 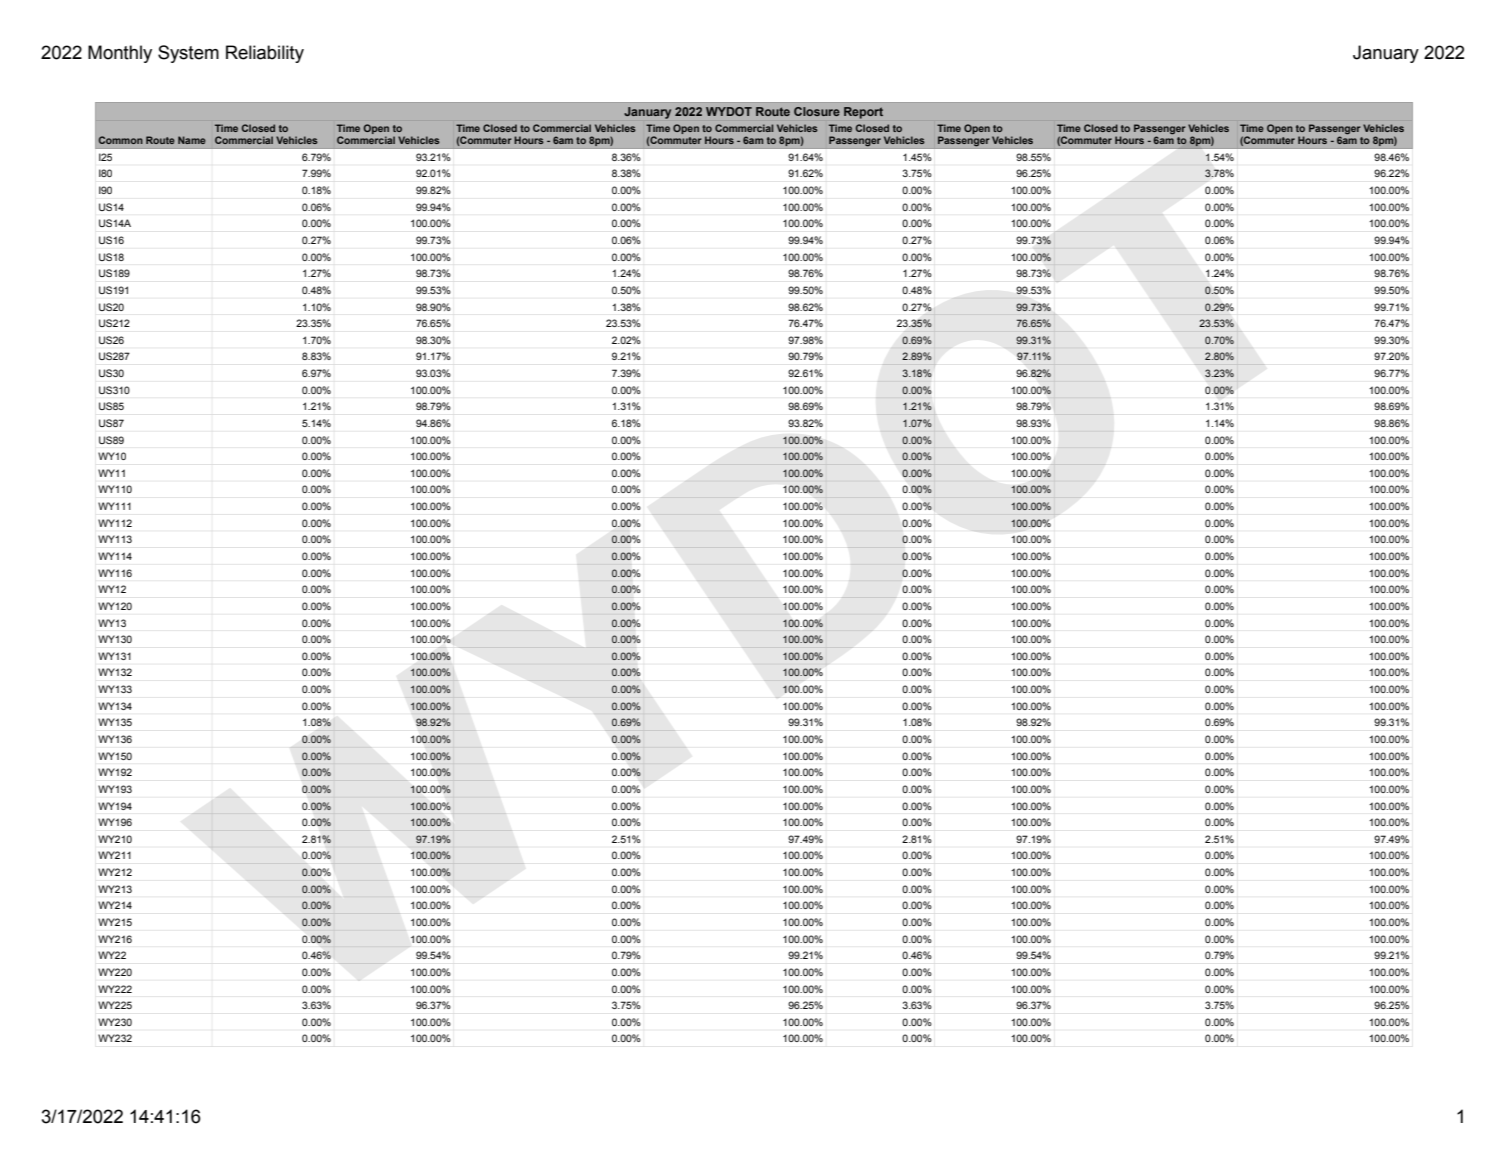 What do you see at coordinates (265, 54) in the image?
I see `Reliability` at bounding box center [265, 54].
